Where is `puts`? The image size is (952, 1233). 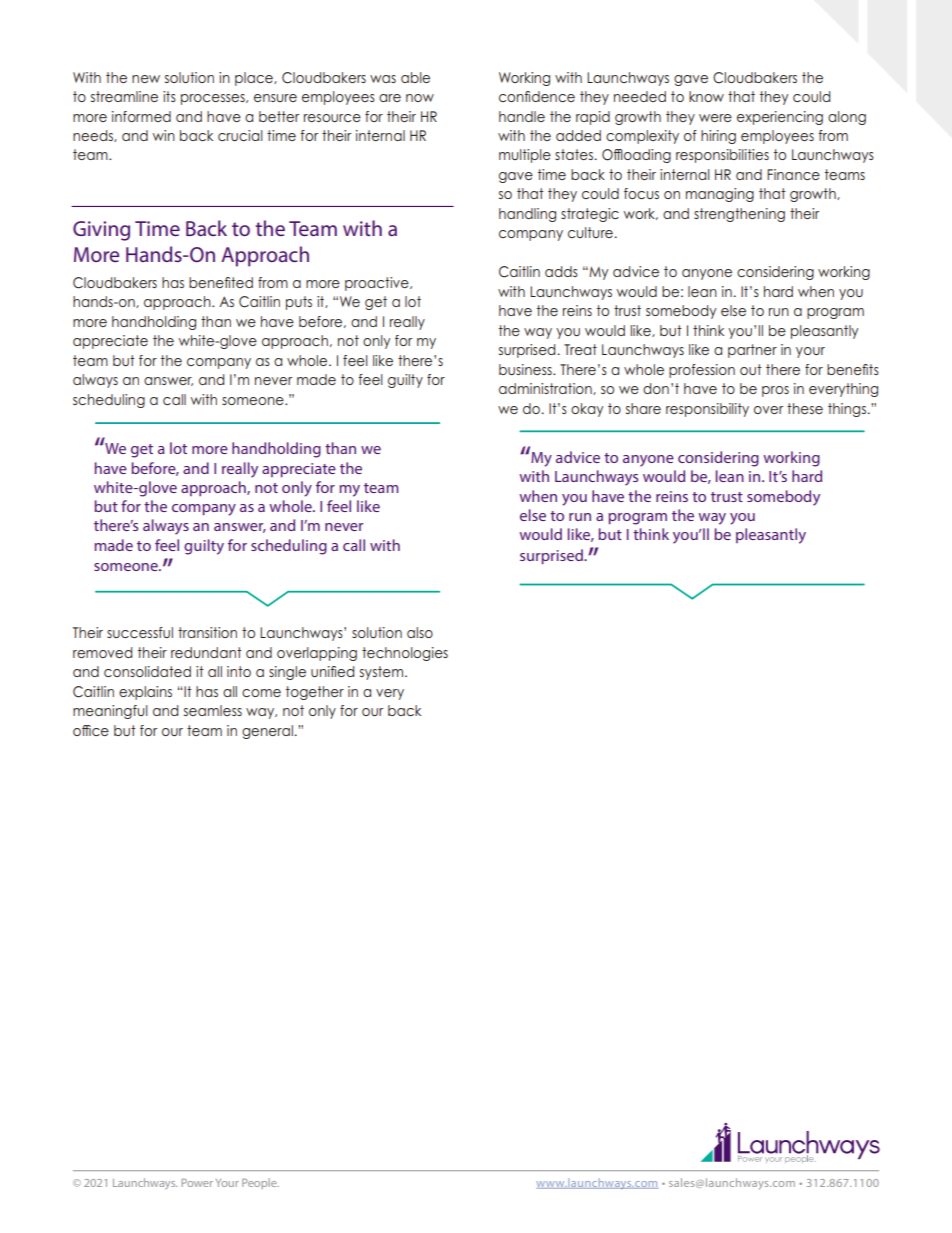
puts is located at coordinates (299, 303).
